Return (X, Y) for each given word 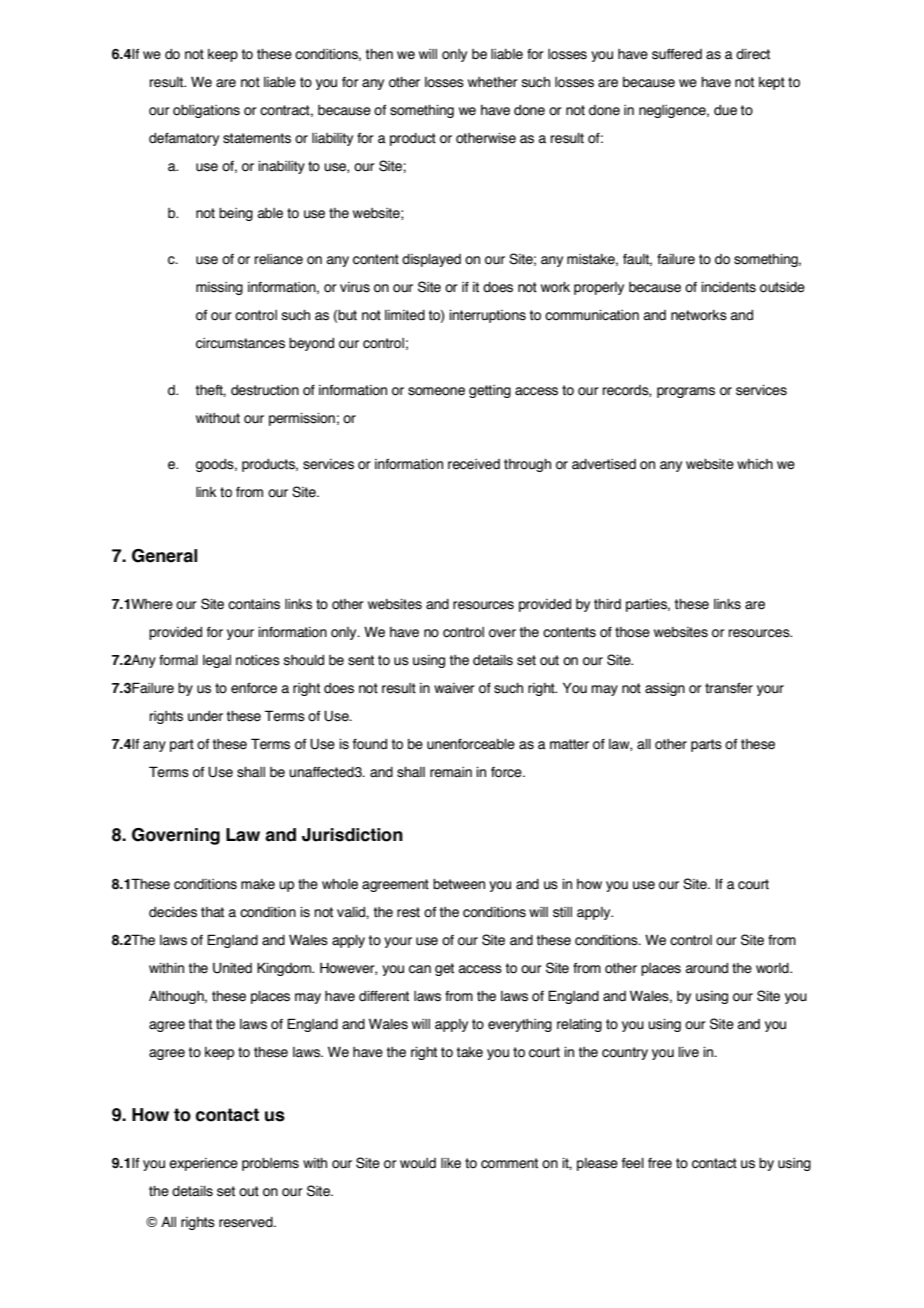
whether (493, 82)
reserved (247, 1222)
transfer (729, 688)
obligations (206, 111)
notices (258, 660)
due (725, 110)
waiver (454, 688)
